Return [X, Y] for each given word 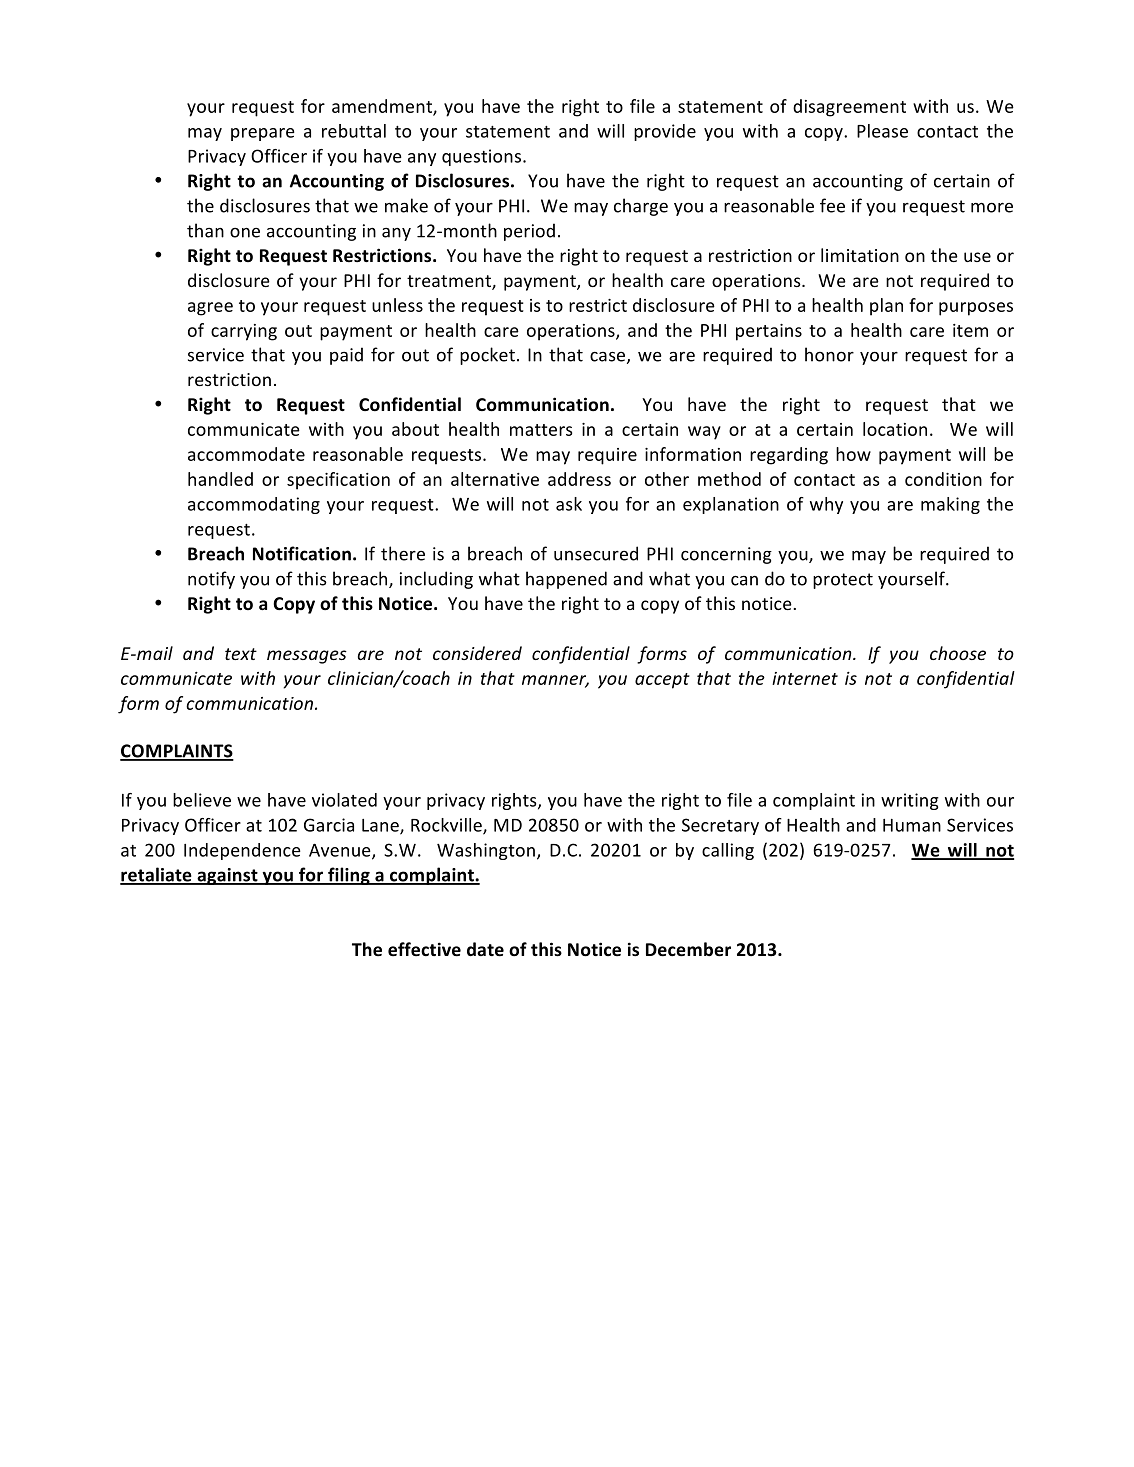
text [241, 654]
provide [665, 132]
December [688, 949]
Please [882, 131]
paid [346, 356]
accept [662, 681]
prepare [263, 134]
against [227, 876]
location [895, 429]
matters [541, 430]
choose [958, 653]
